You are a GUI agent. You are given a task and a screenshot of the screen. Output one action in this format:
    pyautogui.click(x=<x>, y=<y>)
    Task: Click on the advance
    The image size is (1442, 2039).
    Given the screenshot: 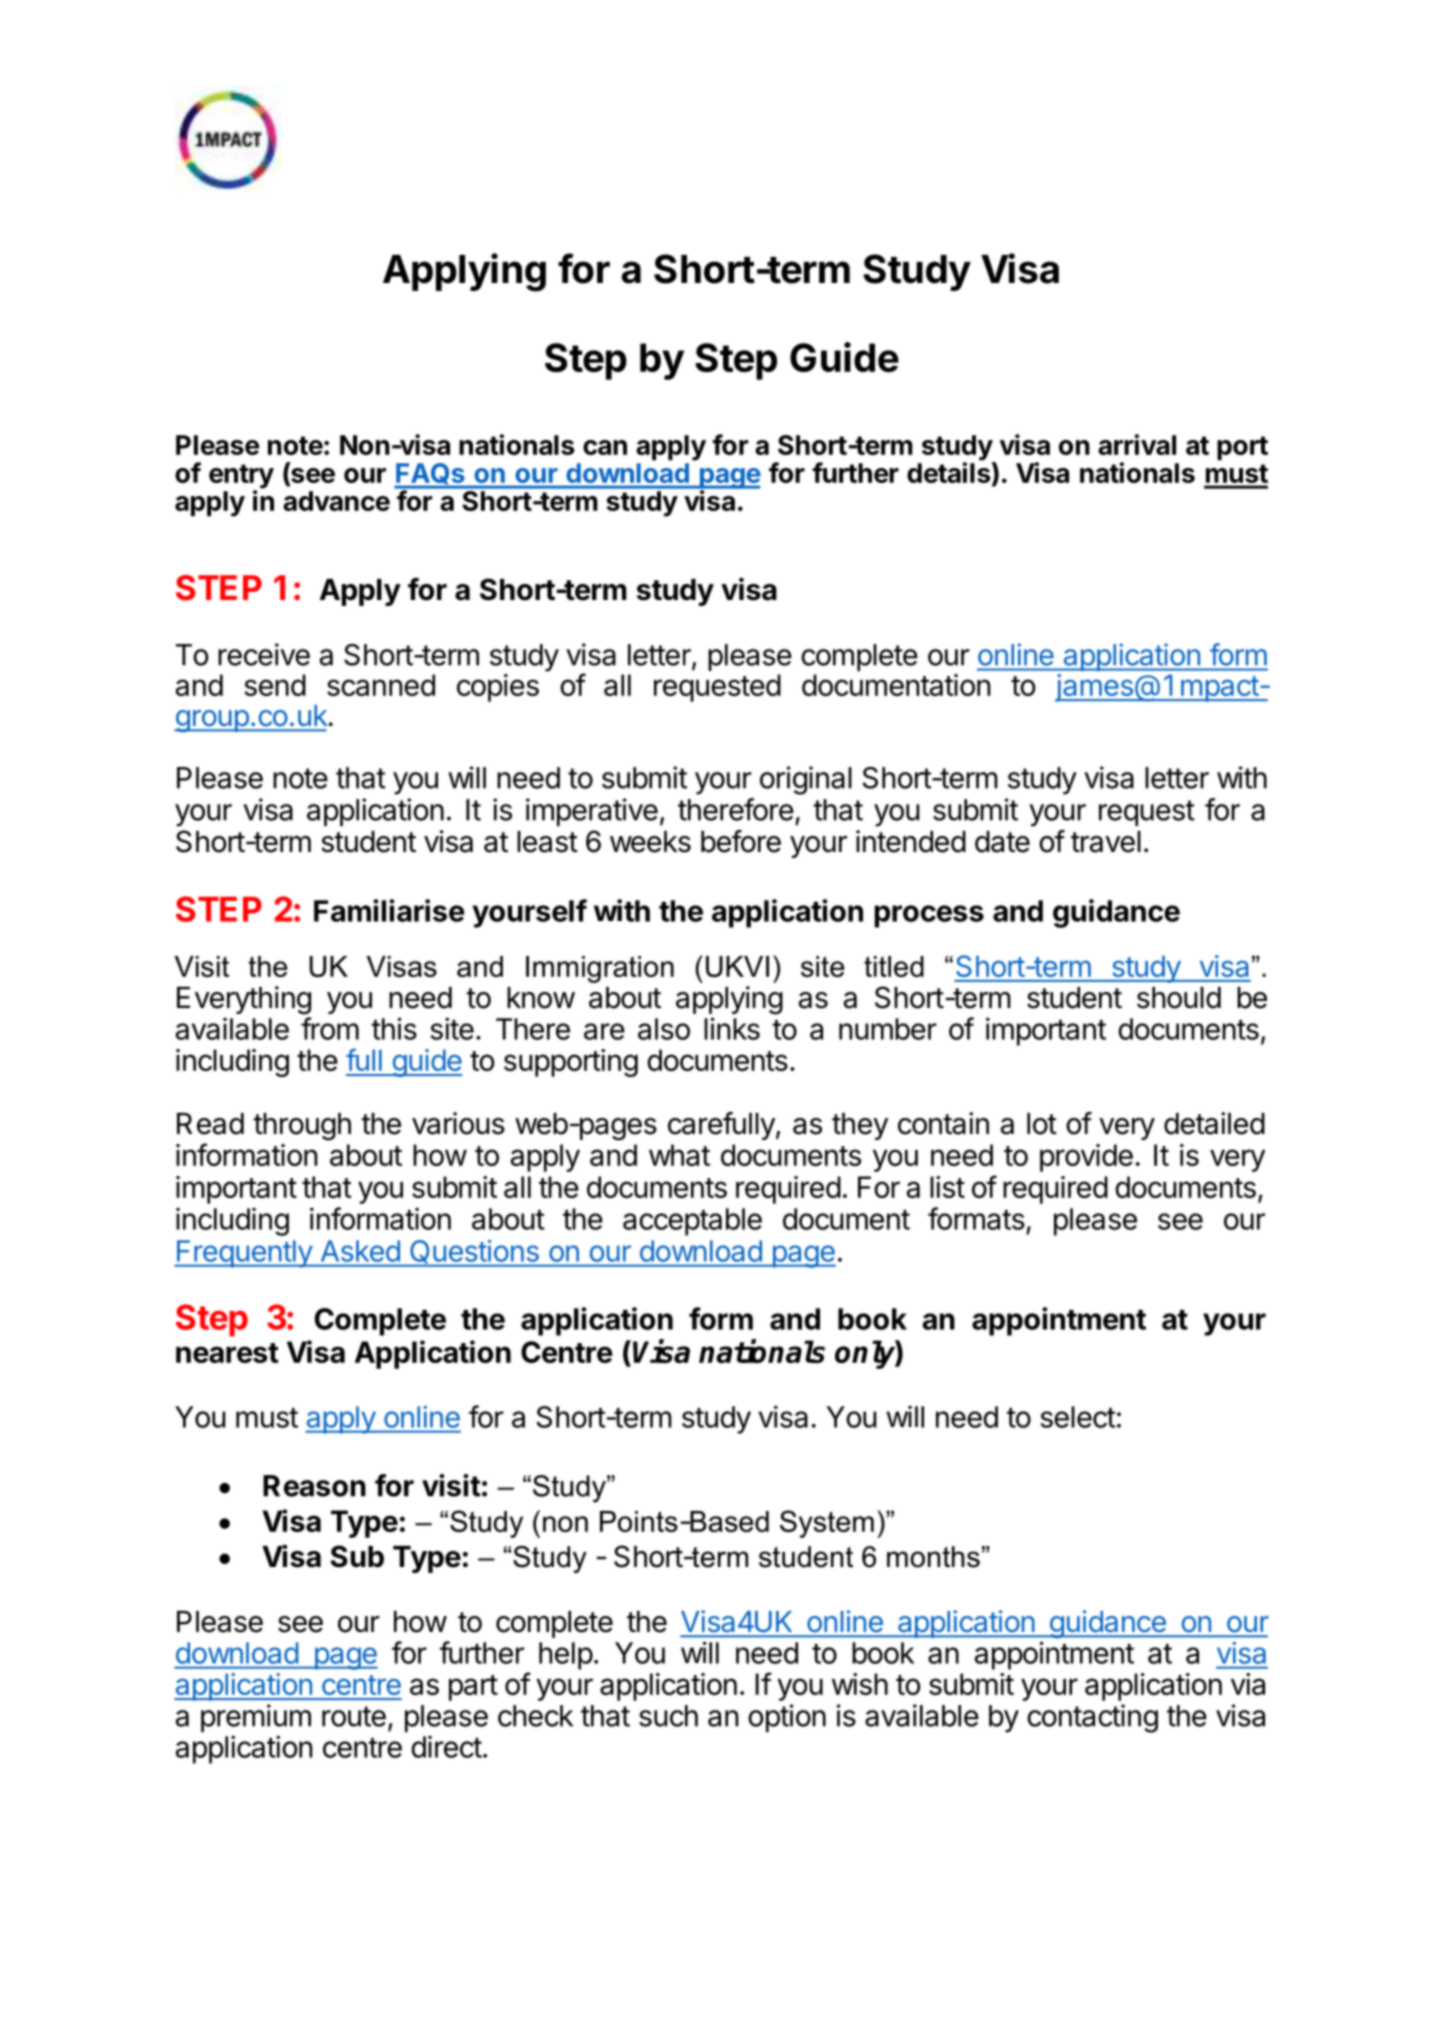 What is the action you would take?
    pyautogui.click(x=336, y=501)
